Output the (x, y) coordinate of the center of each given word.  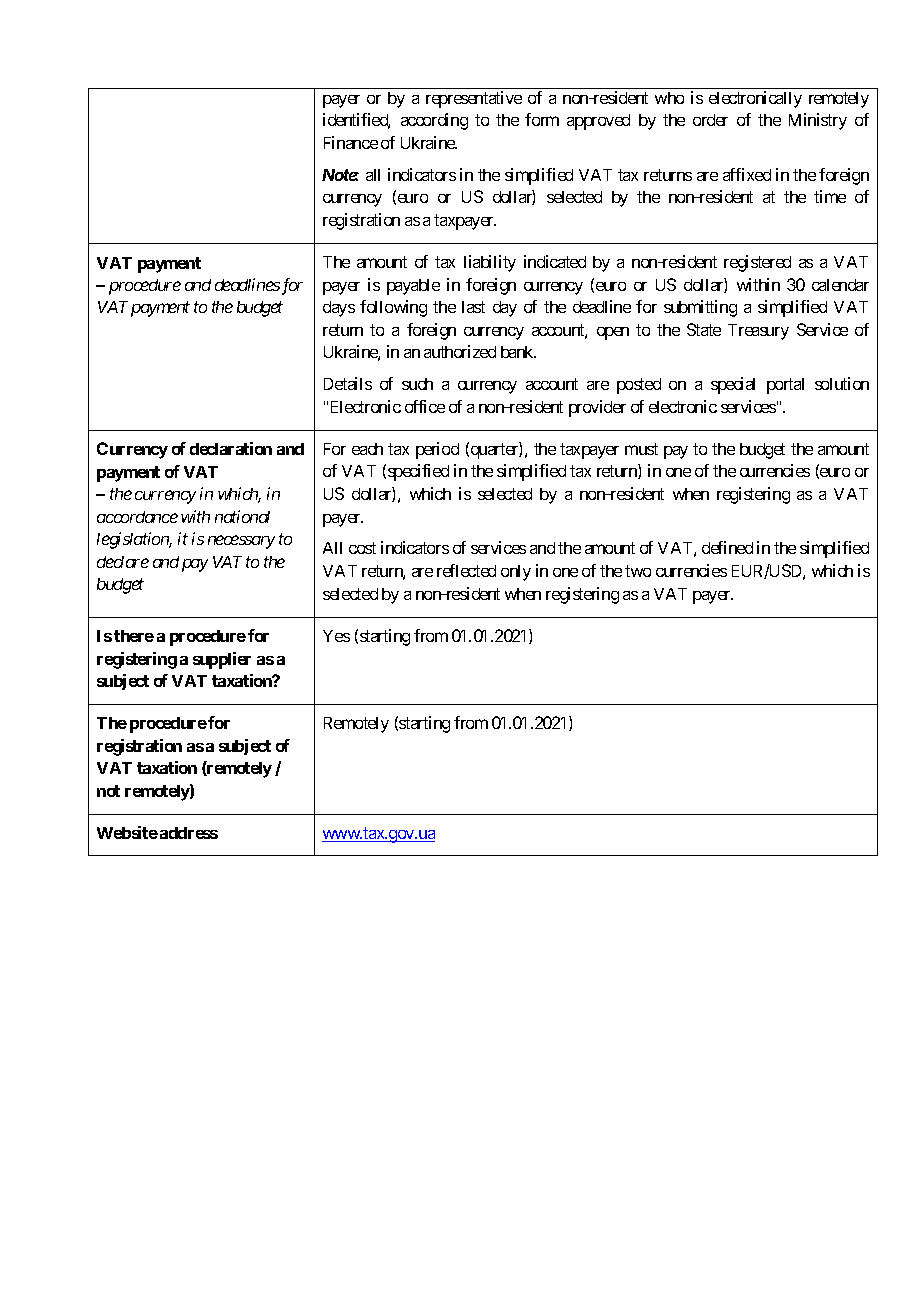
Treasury (758, 332)
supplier (222, 660)
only (516, 573)
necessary (241, 542)
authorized (460, 351)
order (710, 120)
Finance (351, 142)
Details (348, 383)
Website (127, 832)
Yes (336, 636)
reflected (466, 570)
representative (474, 99)
